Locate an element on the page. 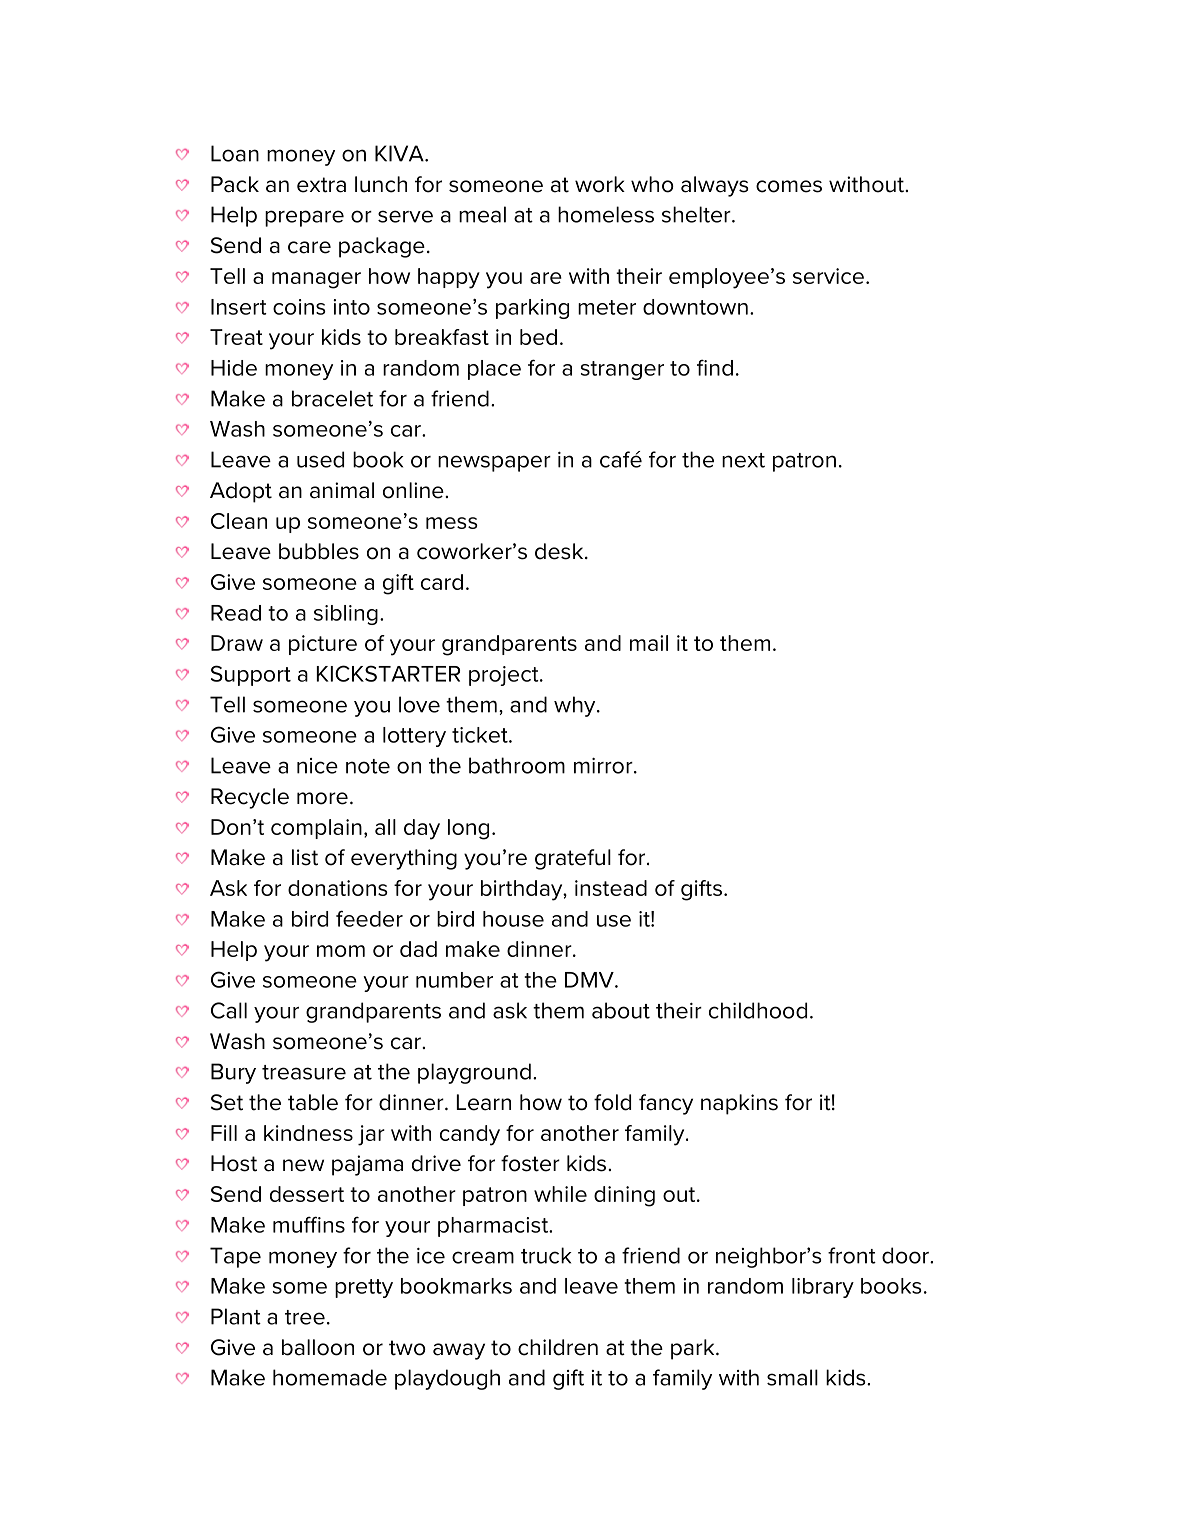 This document has height=1537, width=1188. tree is located at coordinates (305, 1317).
